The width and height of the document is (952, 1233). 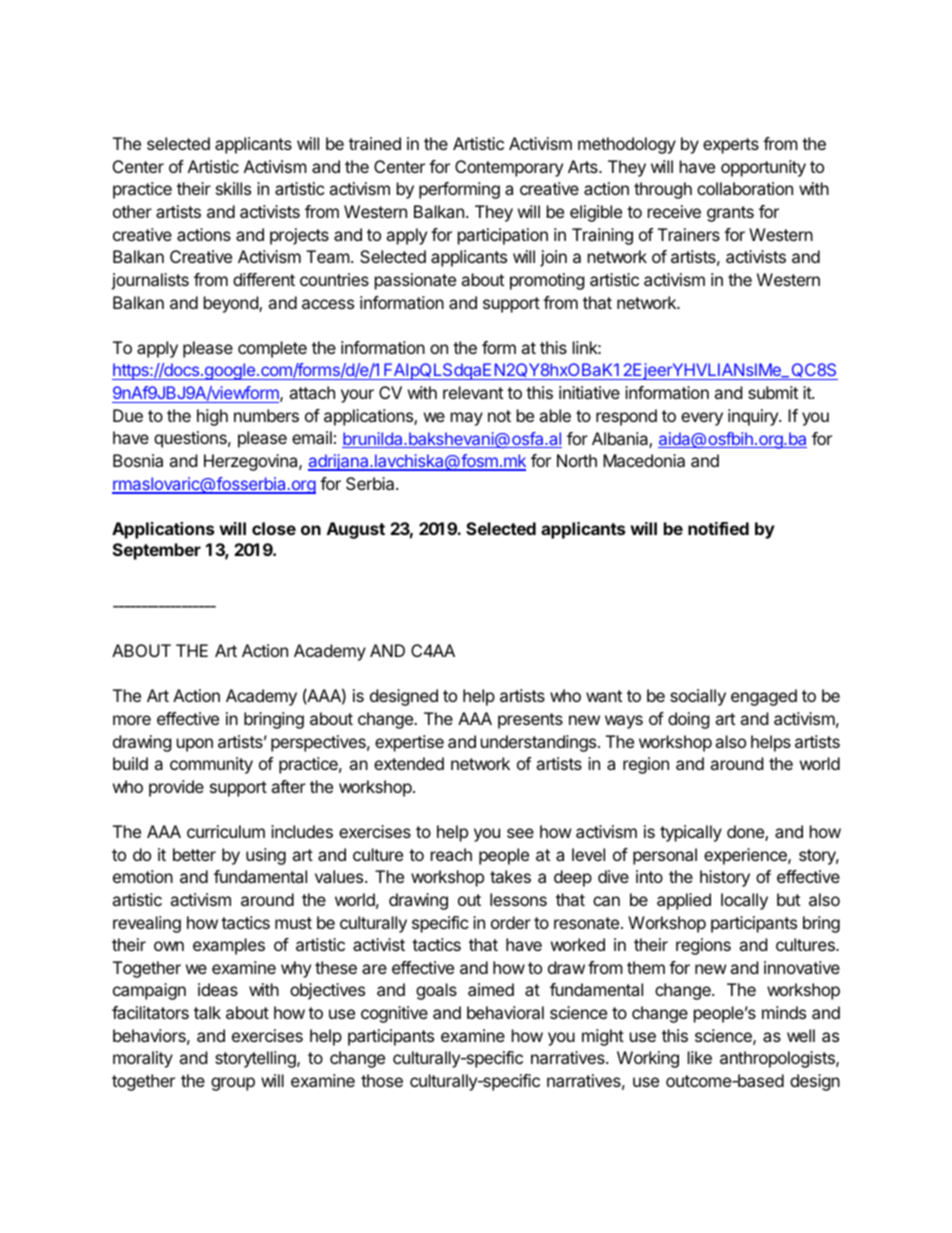 I want to click on collaboration, so click(x=745, y=188).
